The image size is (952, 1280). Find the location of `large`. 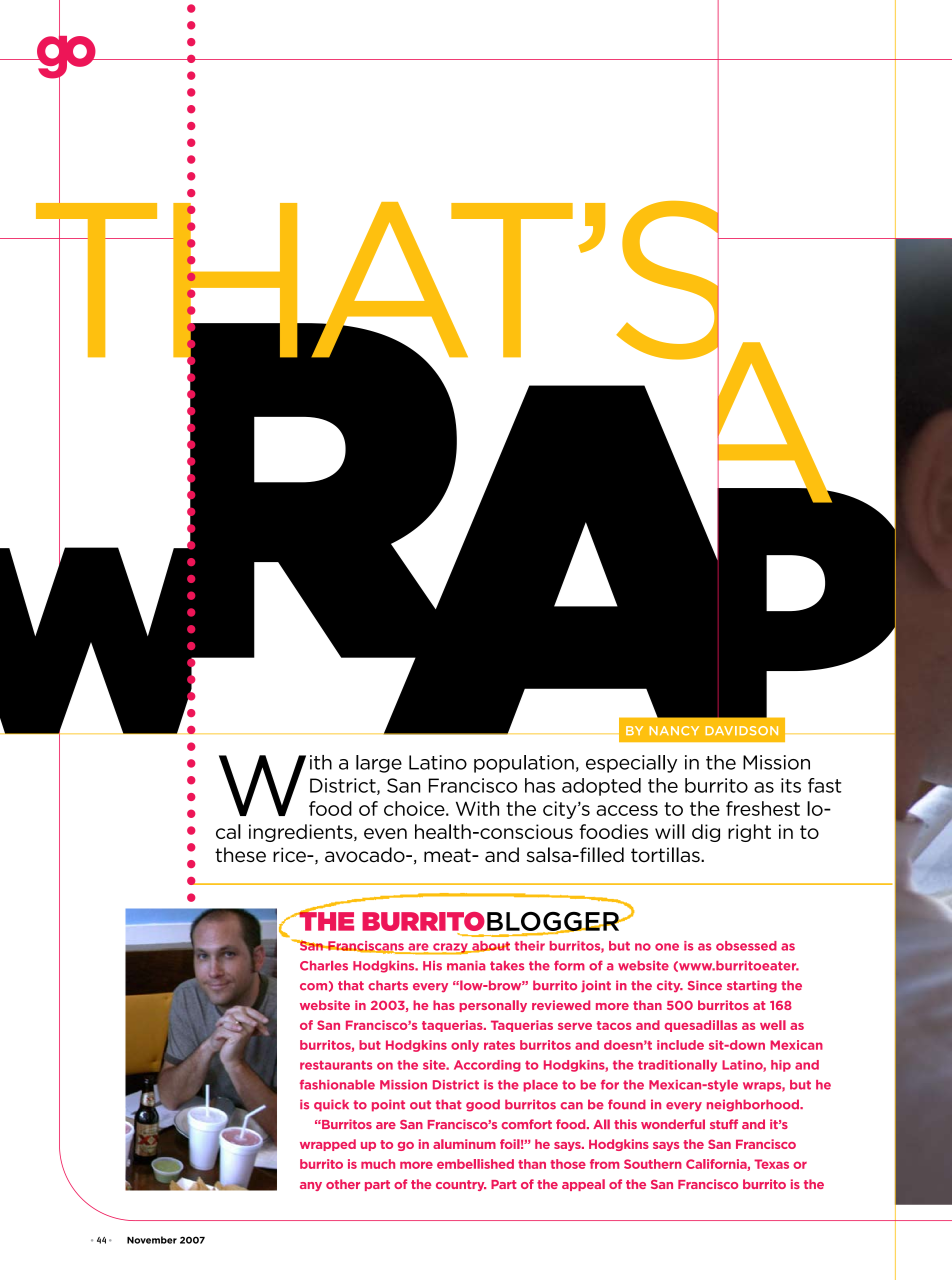

large is located at coordinates (379, 764).
